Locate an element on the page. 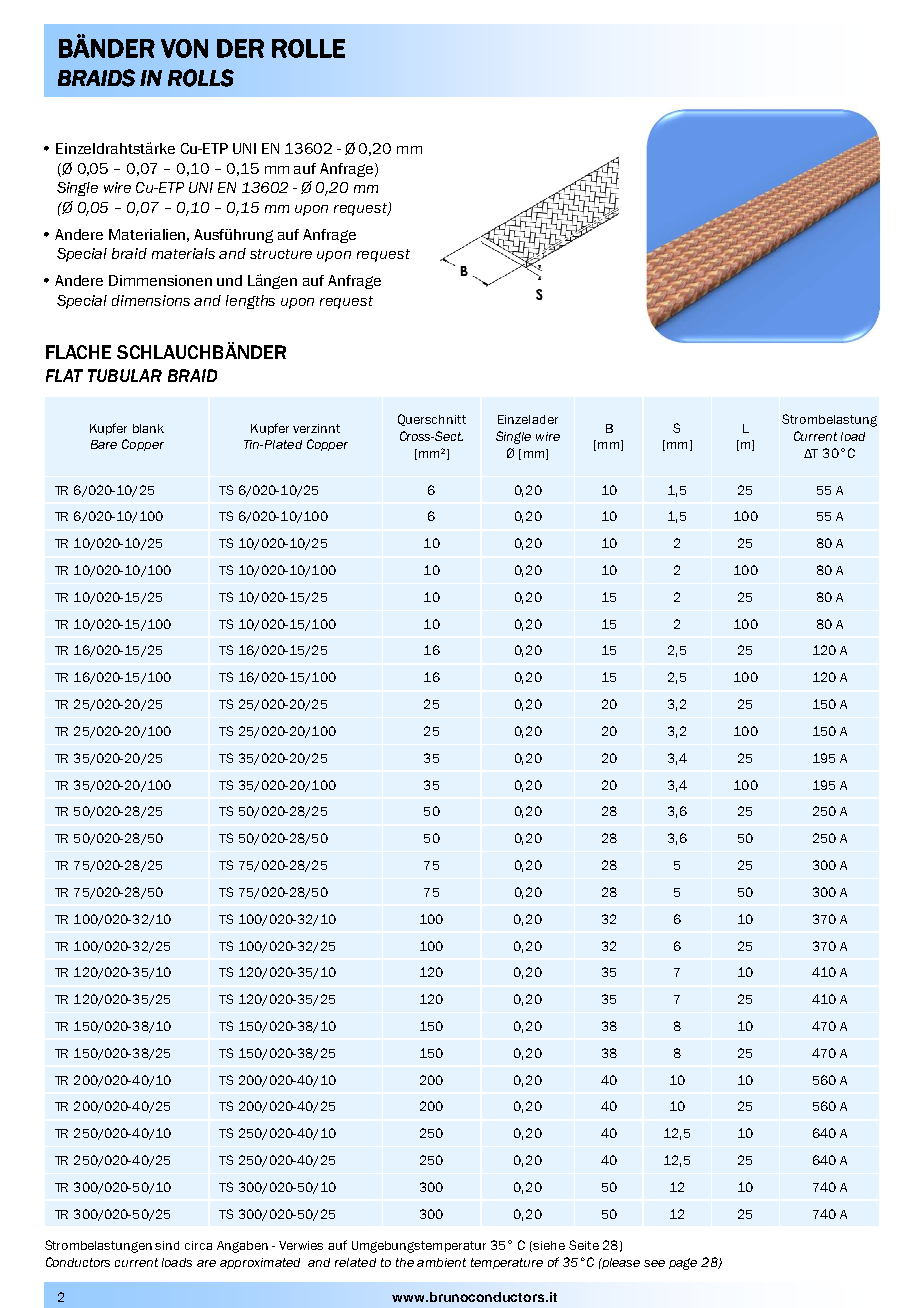 The width and height of the document is (924, 1308). VON is located at coordinates (184, 48).
